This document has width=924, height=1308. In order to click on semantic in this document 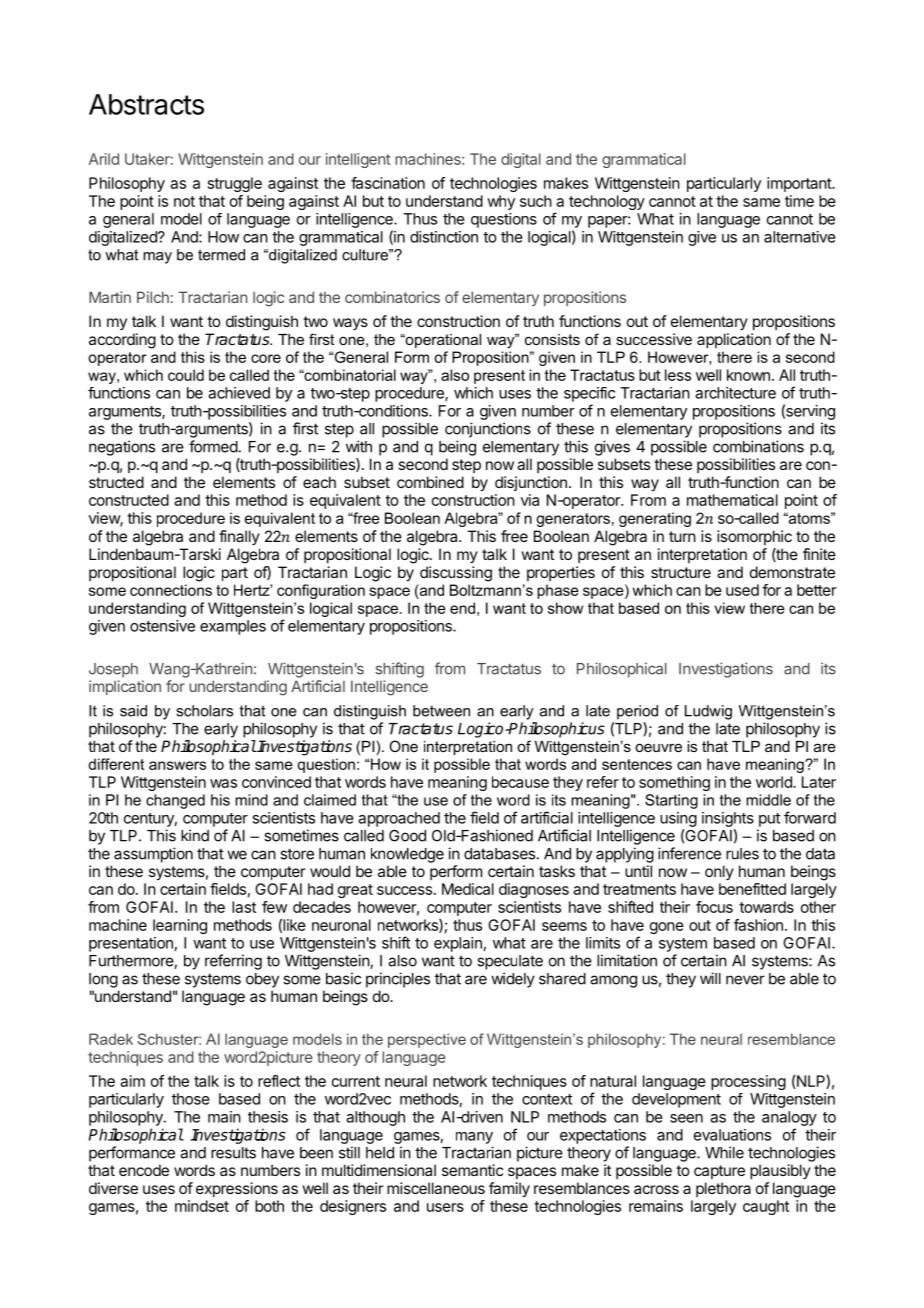, I will do `click(472, 1170)`.
